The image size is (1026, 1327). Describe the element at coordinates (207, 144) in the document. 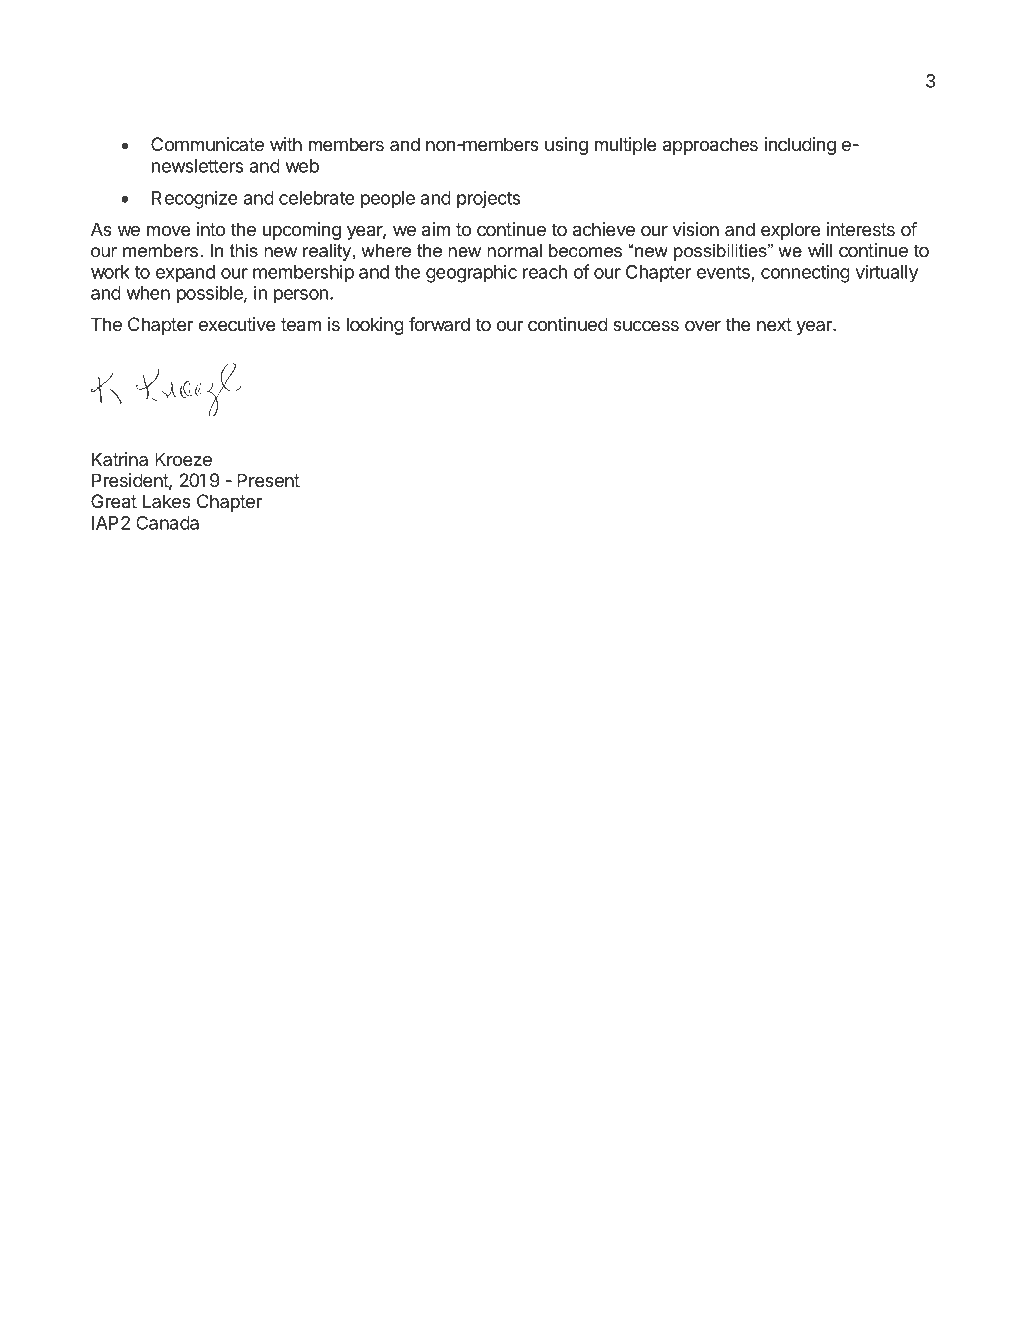

I see `Communicate` at that location.
